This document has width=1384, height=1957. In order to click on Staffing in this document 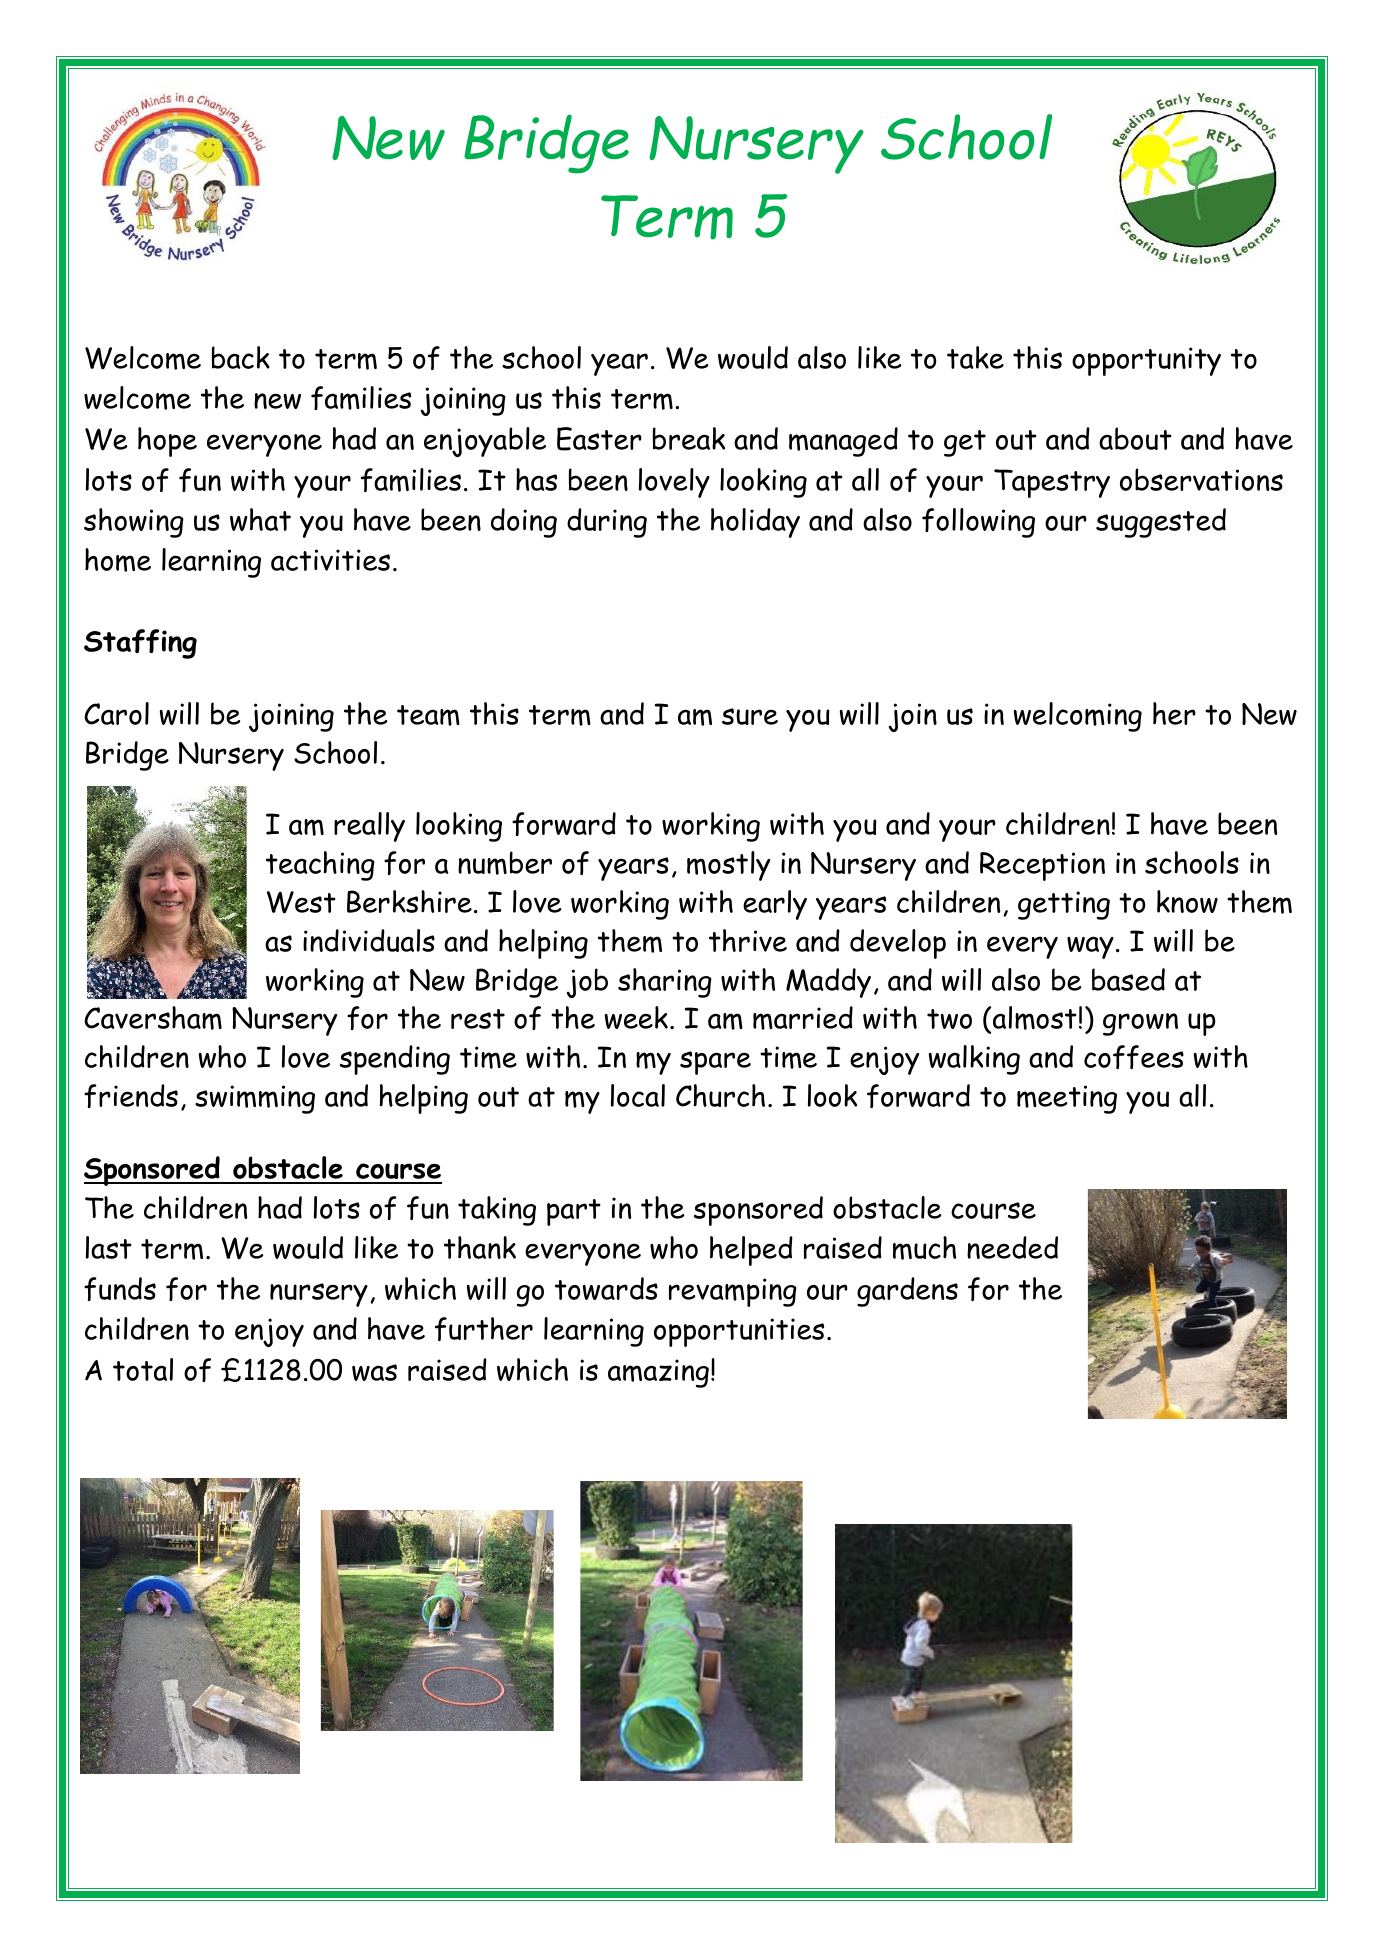, I will do `click(140, 644)`.
